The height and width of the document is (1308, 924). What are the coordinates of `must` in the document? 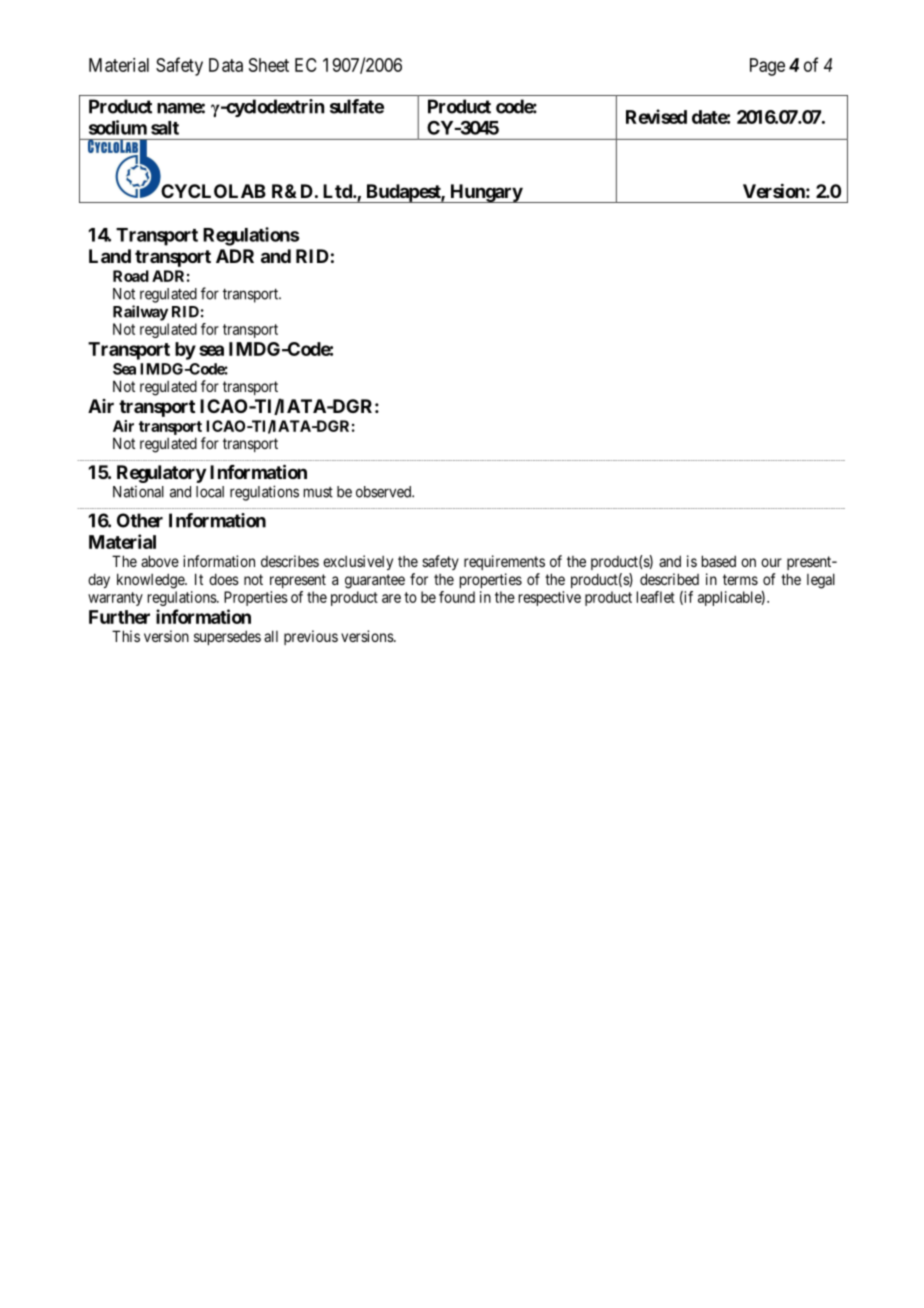 It's located at (318, 492).
